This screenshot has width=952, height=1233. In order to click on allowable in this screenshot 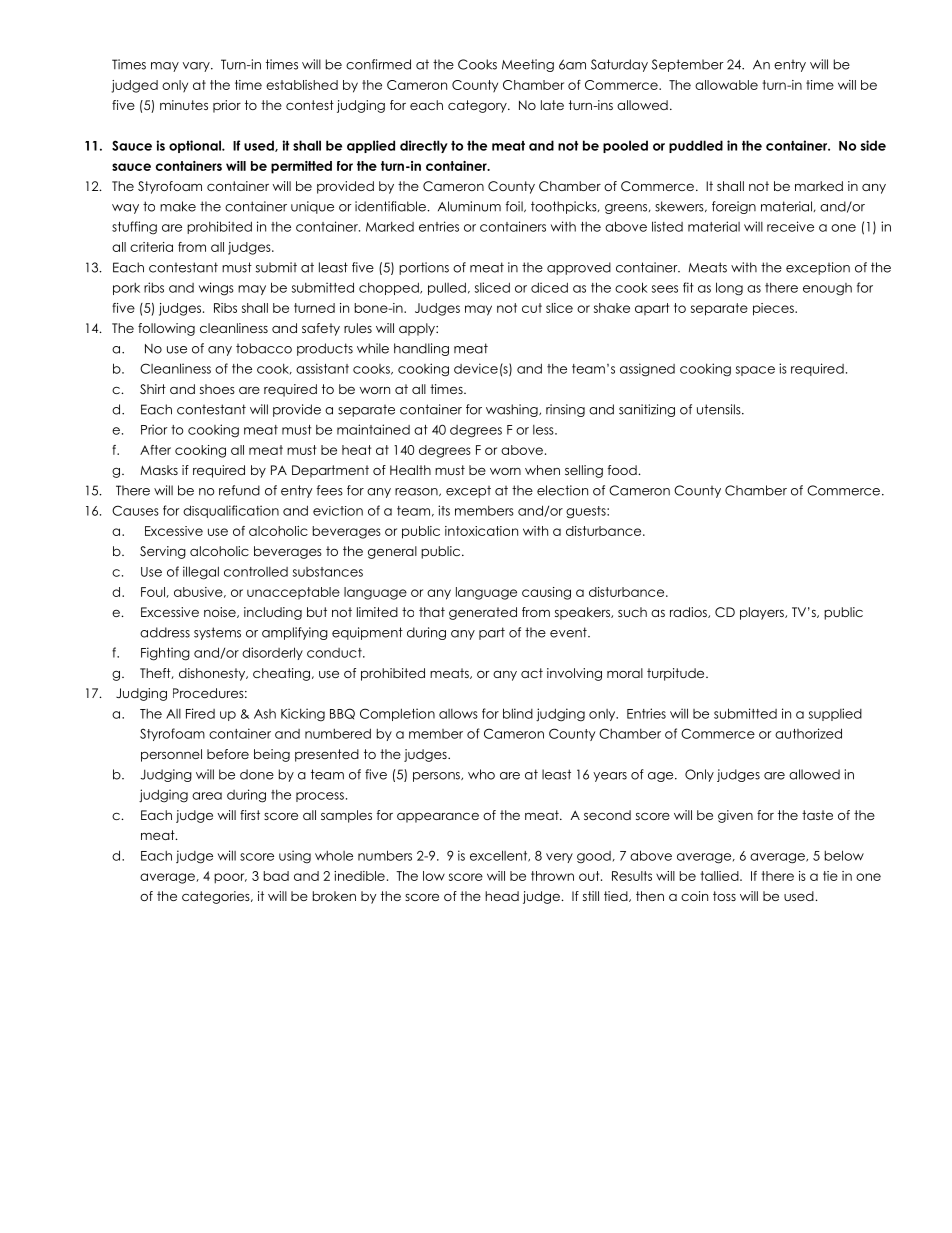, I will do `click(726, 85)`.
